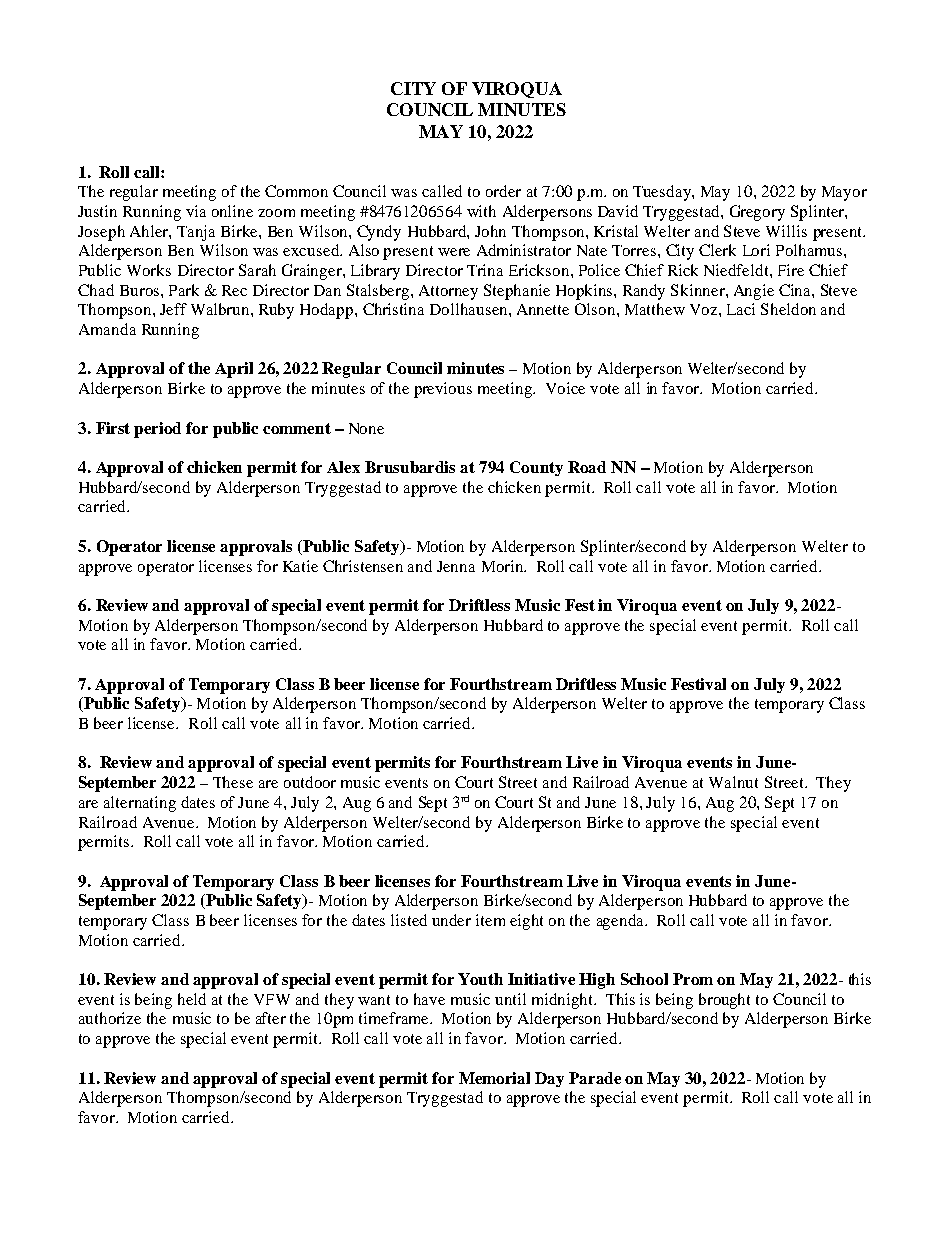 Image resolution: width=952 pixels, height=1233 pixels. Describe the element at coordinates (456, 566) in the screenshot. I see `Jenna` at that location.
